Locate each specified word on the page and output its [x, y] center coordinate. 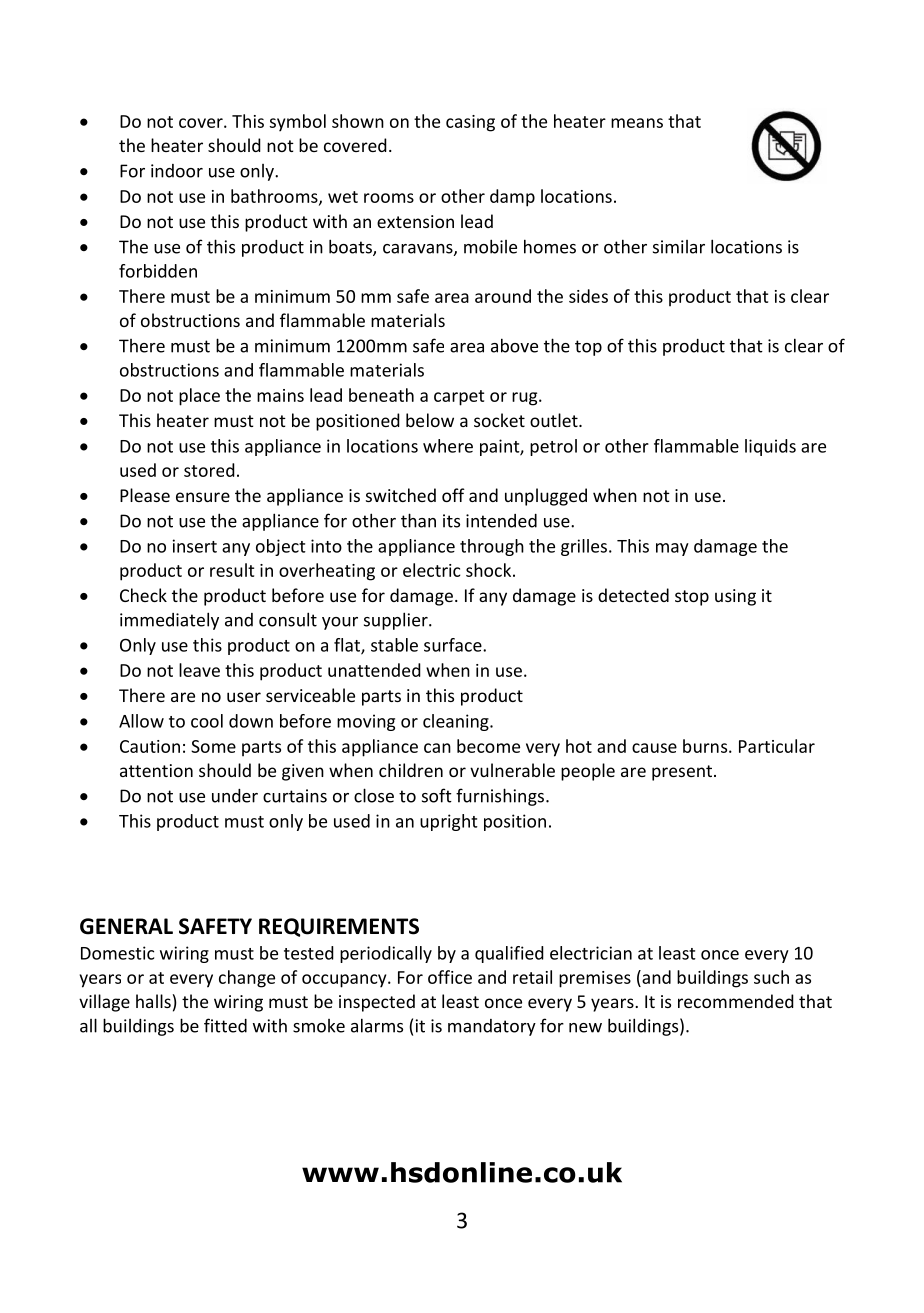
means [637, 123]
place [199, 397]
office [450, 977]
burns [706, 746]
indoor [177, 171]
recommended [736, 1001]
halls [153, 1001]
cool [207, 721]
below [430, 420]
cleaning [457, 722]
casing [470, 123]
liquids [770, 447]
